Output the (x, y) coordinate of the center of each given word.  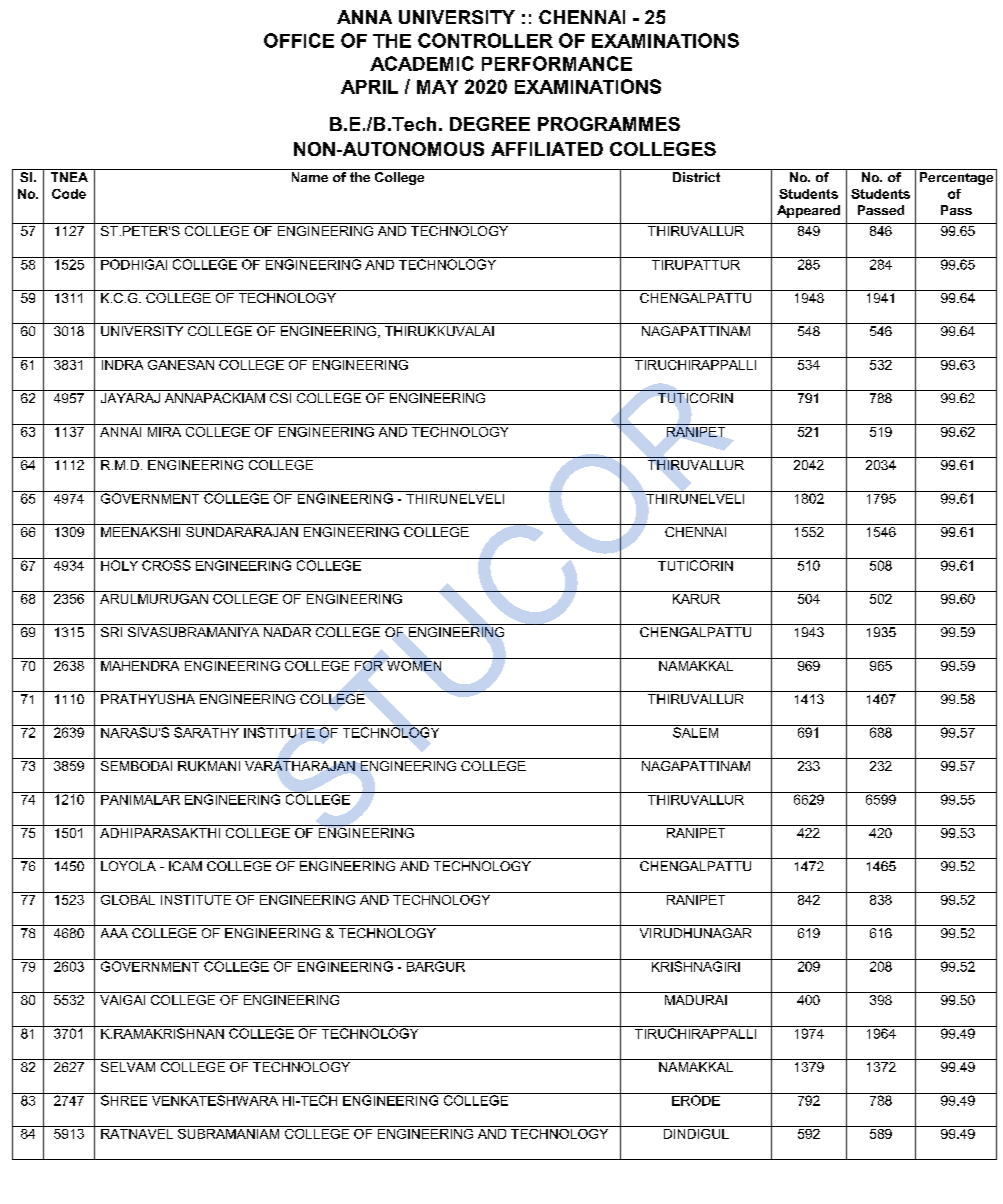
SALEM (696, 731)
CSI (280, 398)
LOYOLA (128, 866)
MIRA (164, 430)
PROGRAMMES (609, 124)
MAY (437, 87)
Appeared (808, 211)
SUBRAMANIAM (229, 1132)
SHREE (124, 1099)
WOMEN (414, 664)
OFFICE (299, 40)
